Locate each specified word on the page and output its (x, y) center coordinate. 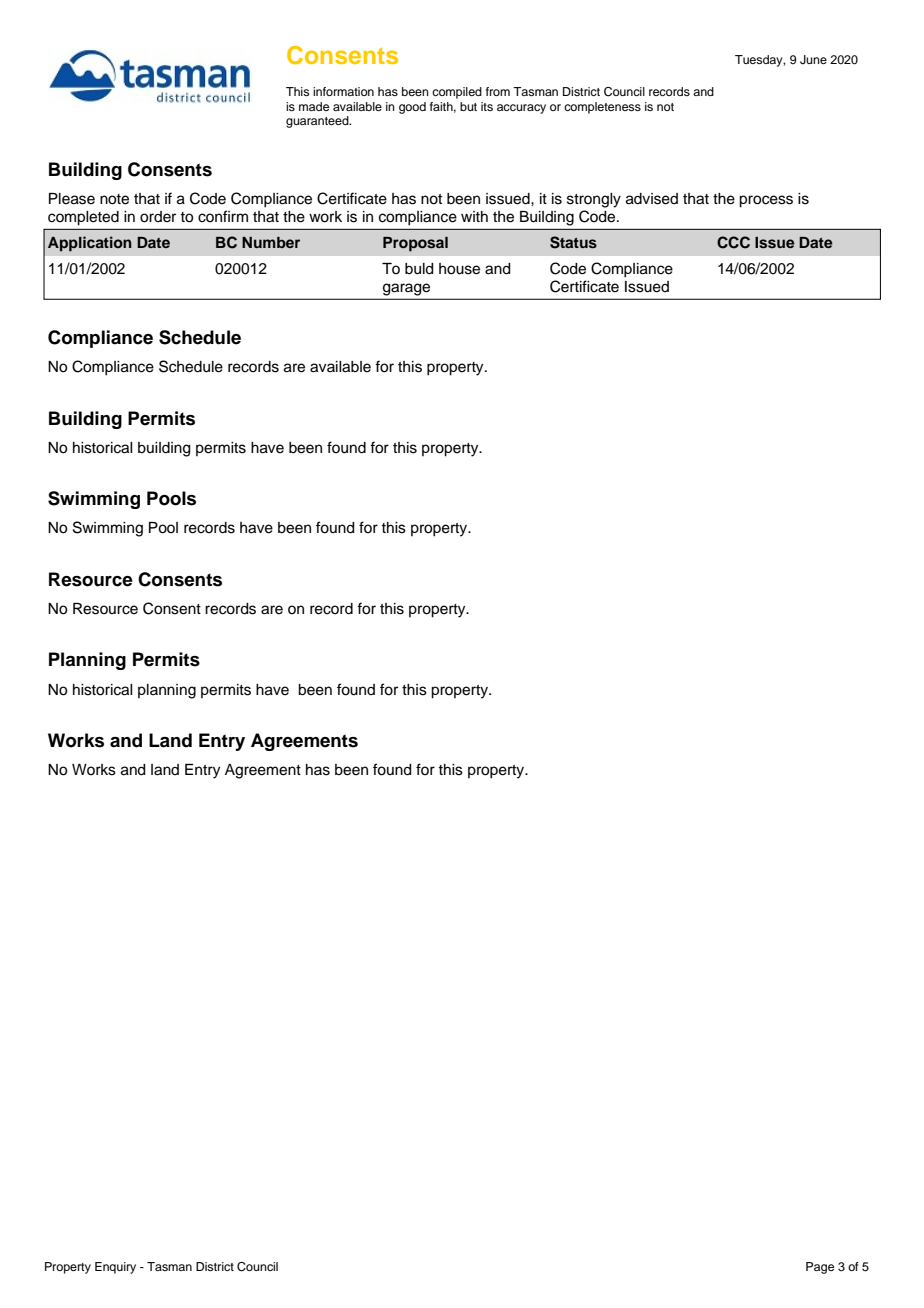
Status (573, 242)
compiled (457, 93)
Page (820, 1268)
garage (406, 289)
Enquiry (115, 1268)
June (813, 60)
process (766, 201)
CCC (733, 242)
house (459, 269)
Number (271, 242)
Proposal (415, 244)
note (114, 199)
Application (90, 244)
